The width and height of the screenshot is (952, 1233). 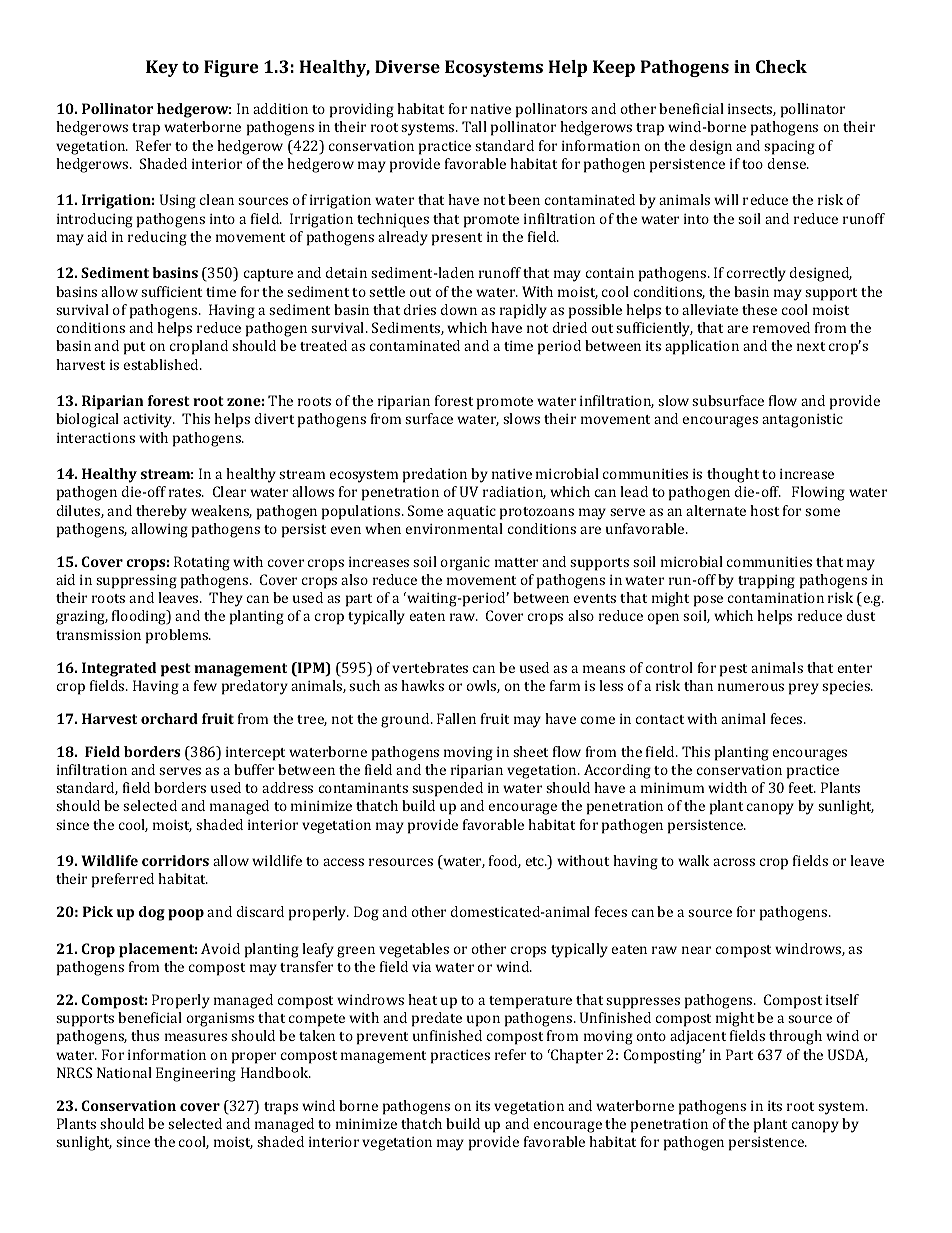 What do you see at coordinates (483, 1021) in the screenshot?
I see `upon` at bounding box center [483, 1021].
